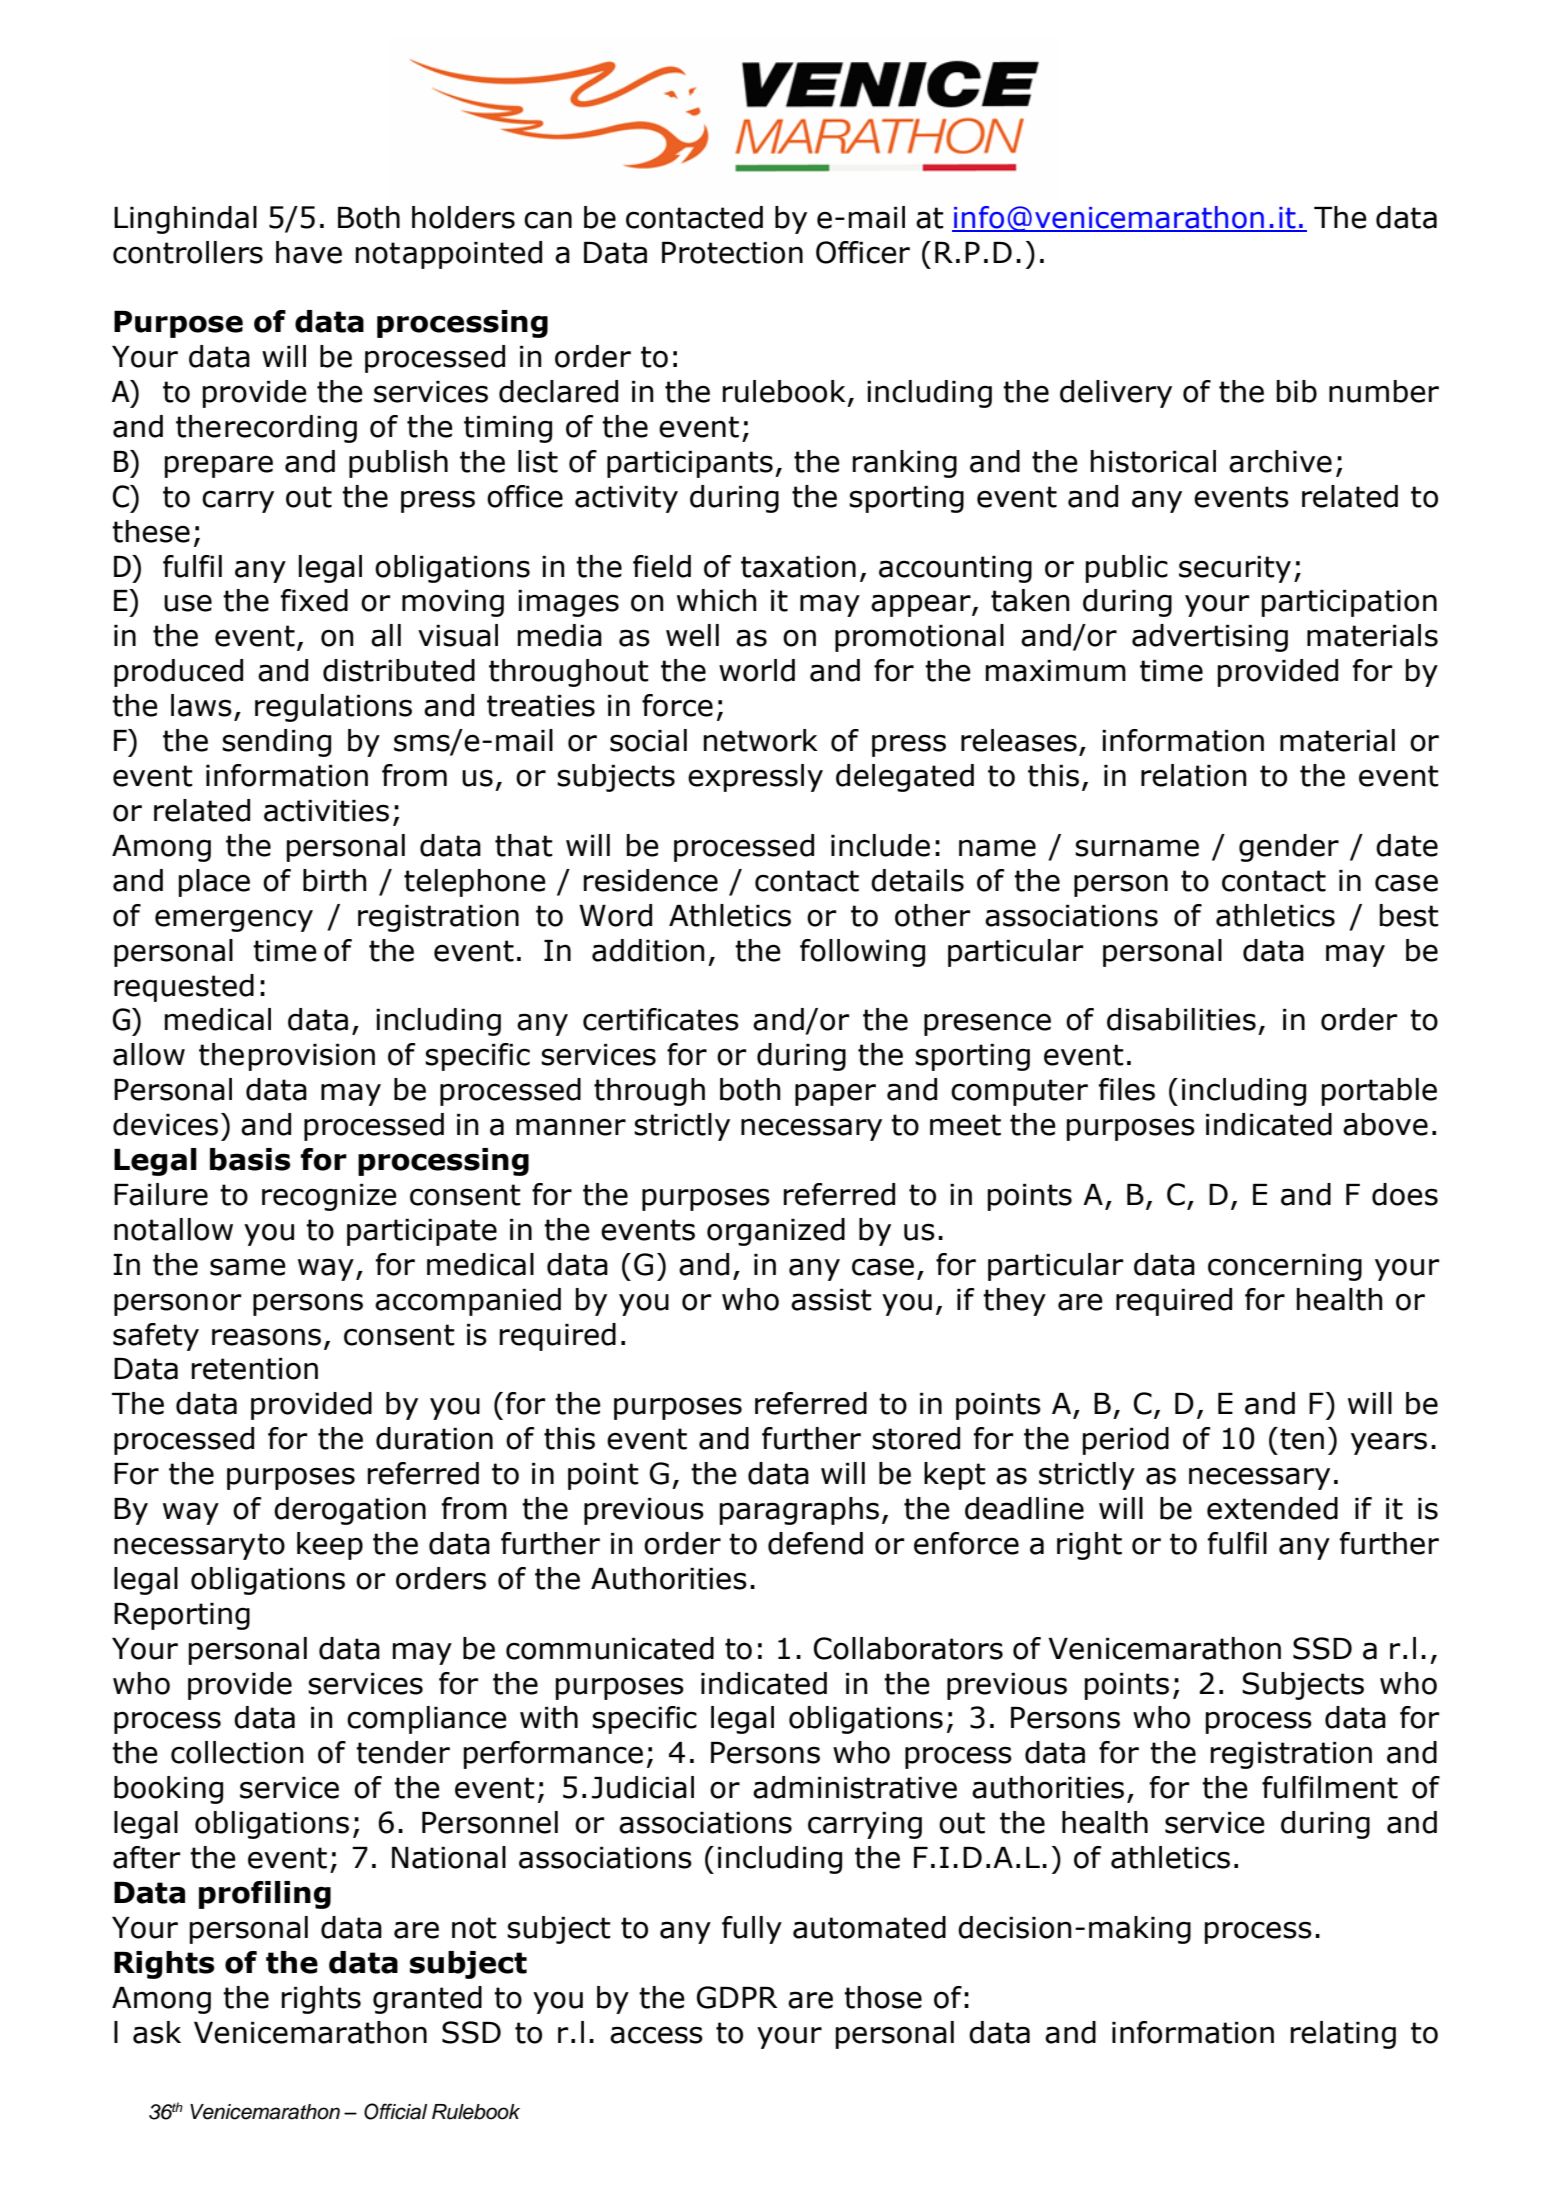  Describe the element at coordinates (335, 880) in the screenshot. I see `birth` at that location.
